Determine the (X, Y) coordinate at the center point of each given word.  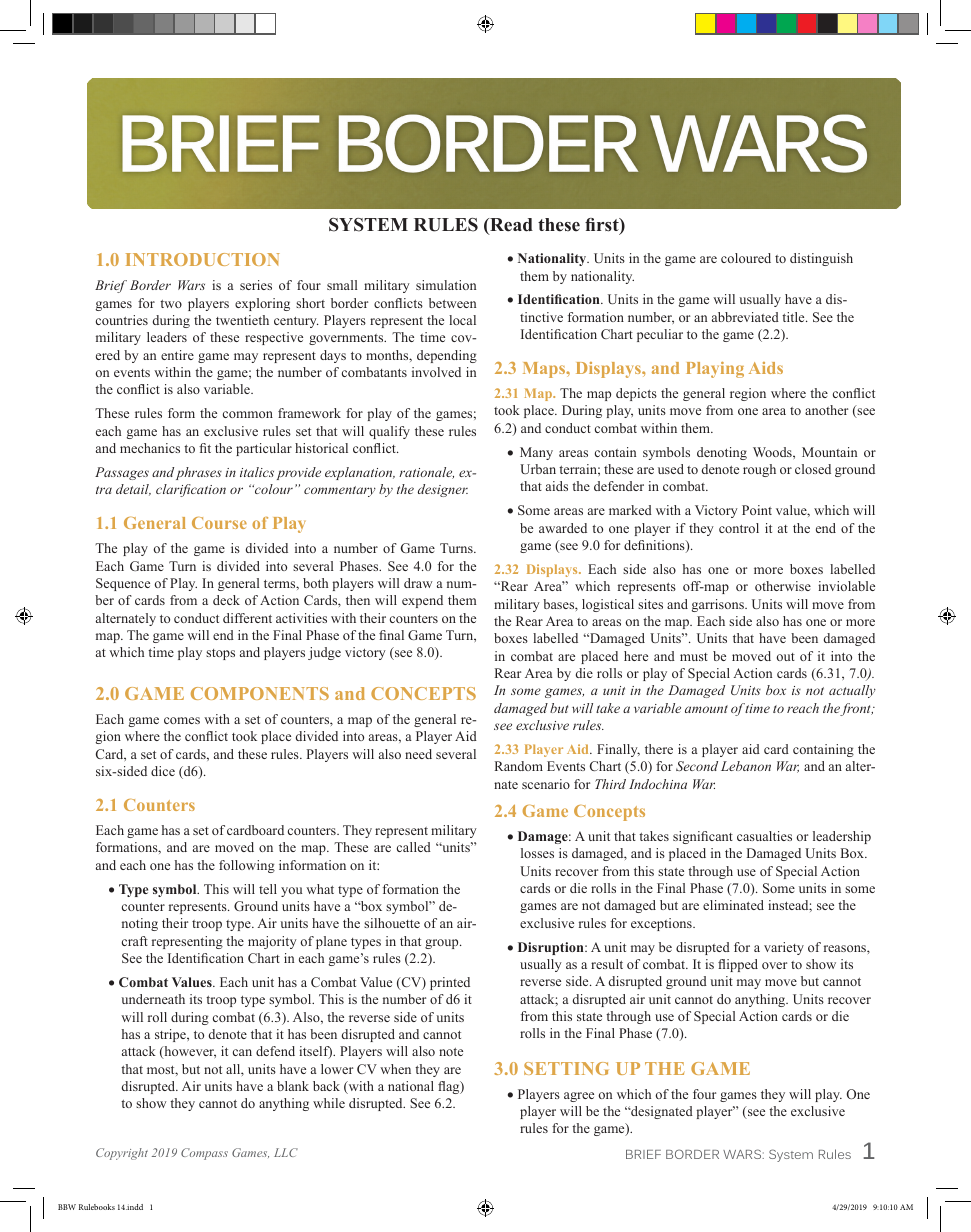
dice (163, 771)
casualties (764, 836)
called (414, 847)
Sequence (123, 584)
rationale (426, 473)
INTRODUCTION (203, 259)
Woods (773, 452)
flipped (738, 965)
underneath (153, 999)
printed (450, 983)
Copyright (122, 1154)
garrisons (719, 605)
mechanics (150, 448)
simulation (446, 285)
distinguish (821, 259)
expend (422, 601)
